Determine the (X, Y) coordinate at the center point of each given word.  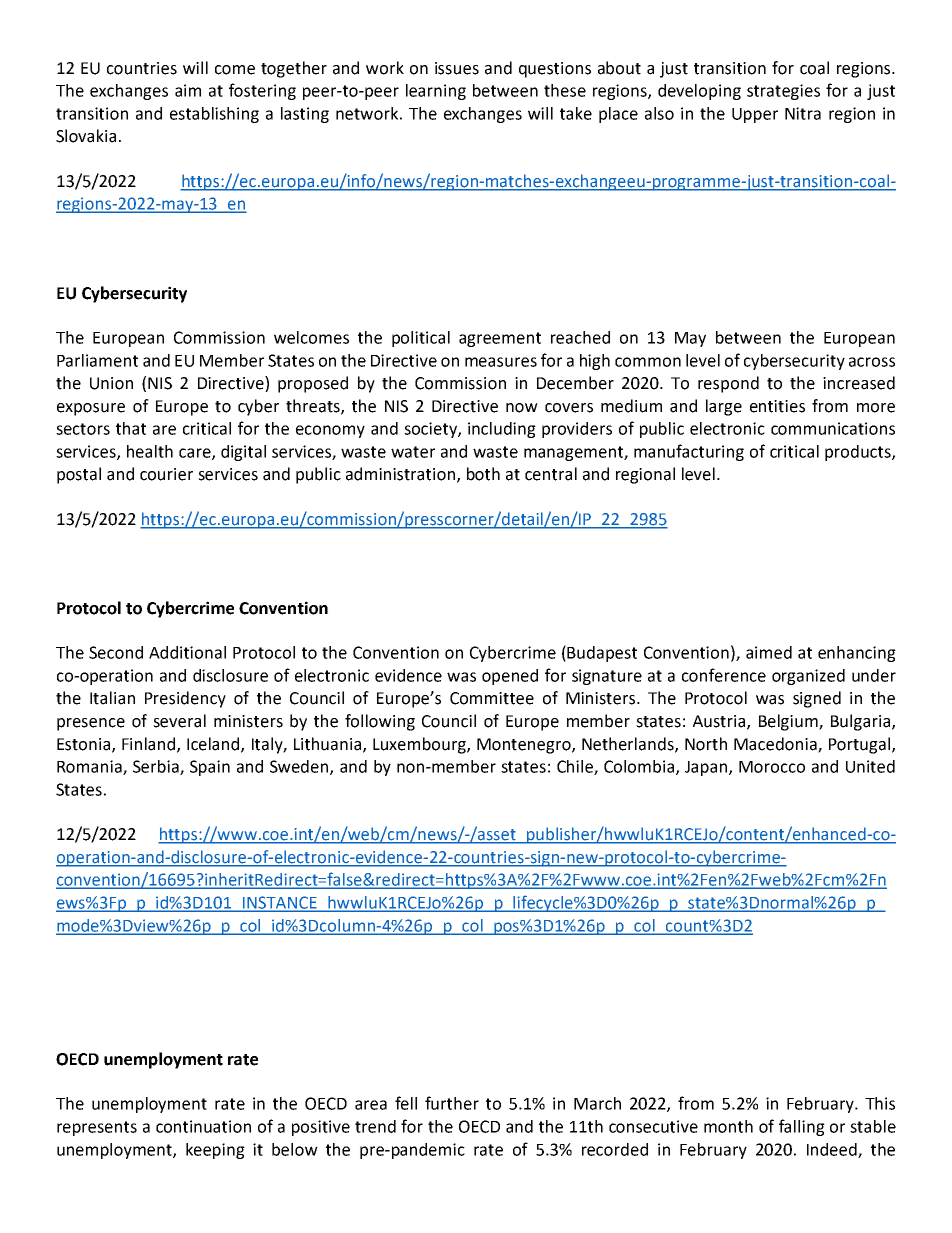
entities (777, 406)
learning (436, 92)
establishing (214, 115)
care (196, 454)
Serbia (157, 767)
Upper (755, 115)
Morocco (772, 767)
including (502, 430)
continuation (203, 1126)
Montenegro (525, 746)
